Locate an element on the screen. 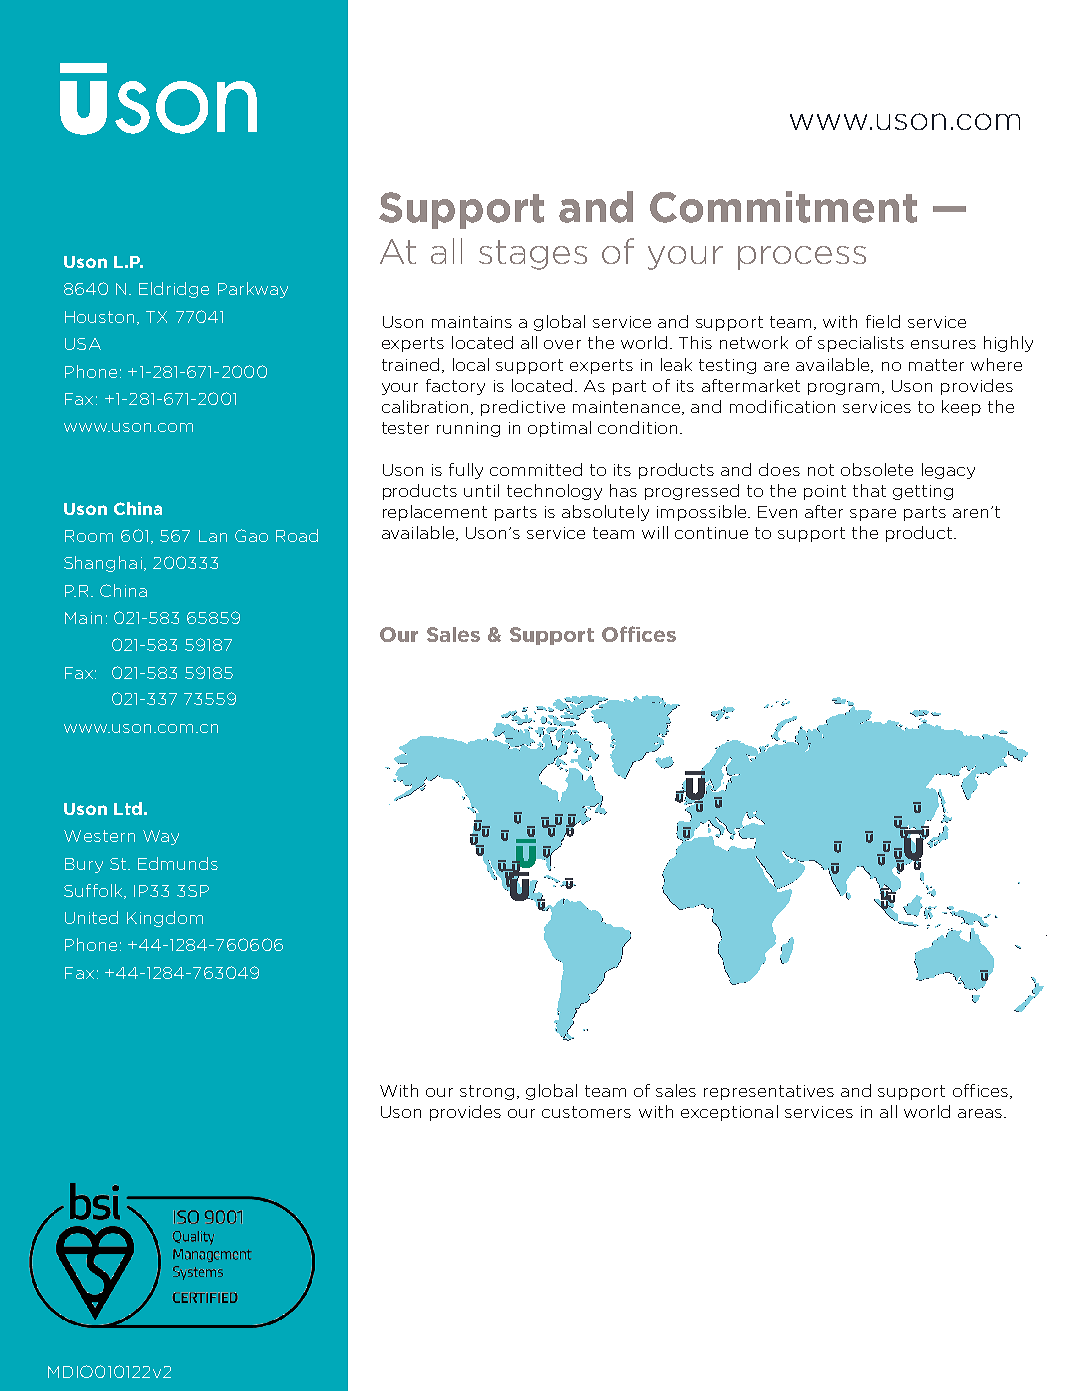 The height and width of the screenshot is (1391, 1075). stages is located at coordinates (533, 255).
